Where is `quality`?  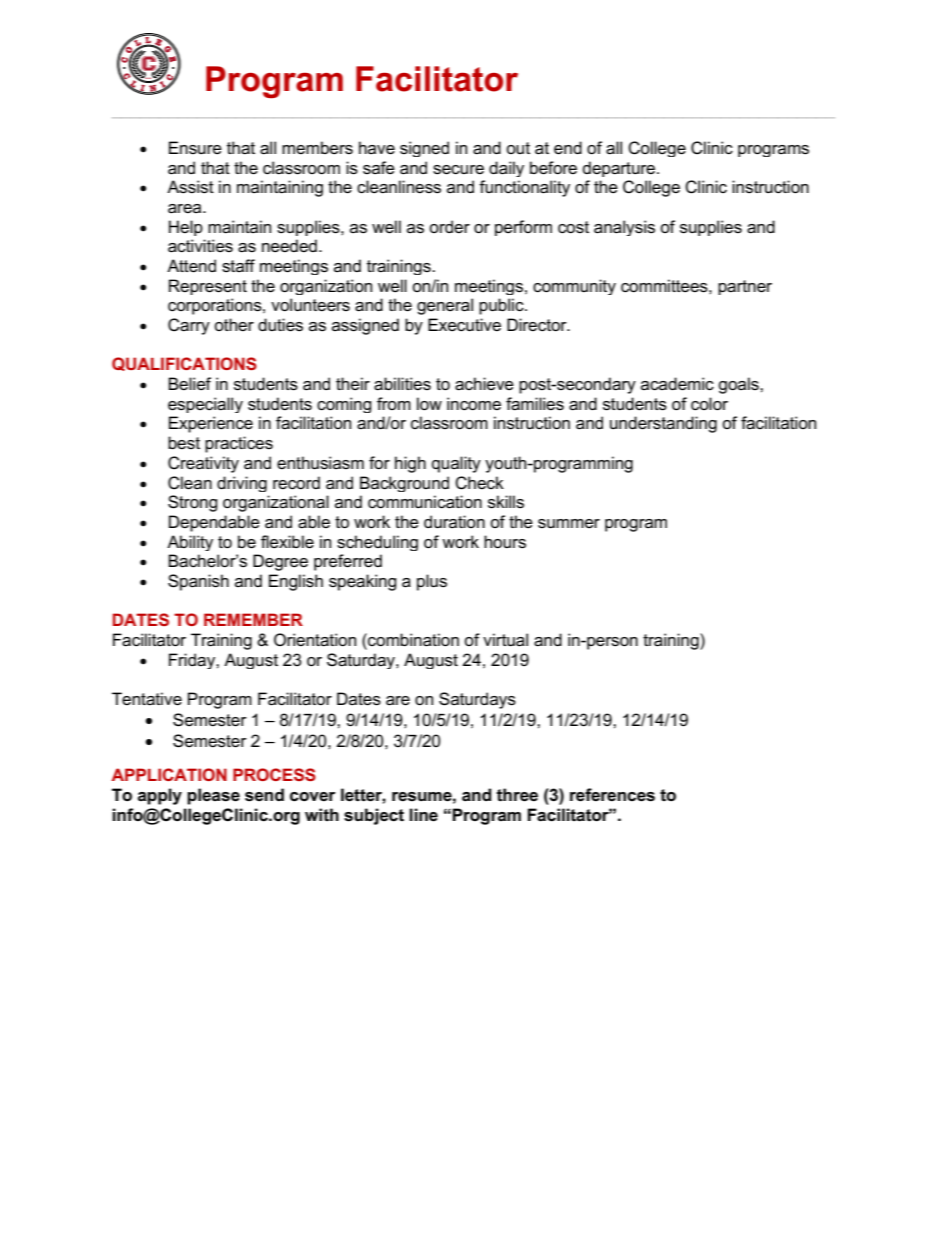 quality is located at coordinates (456, 464).
